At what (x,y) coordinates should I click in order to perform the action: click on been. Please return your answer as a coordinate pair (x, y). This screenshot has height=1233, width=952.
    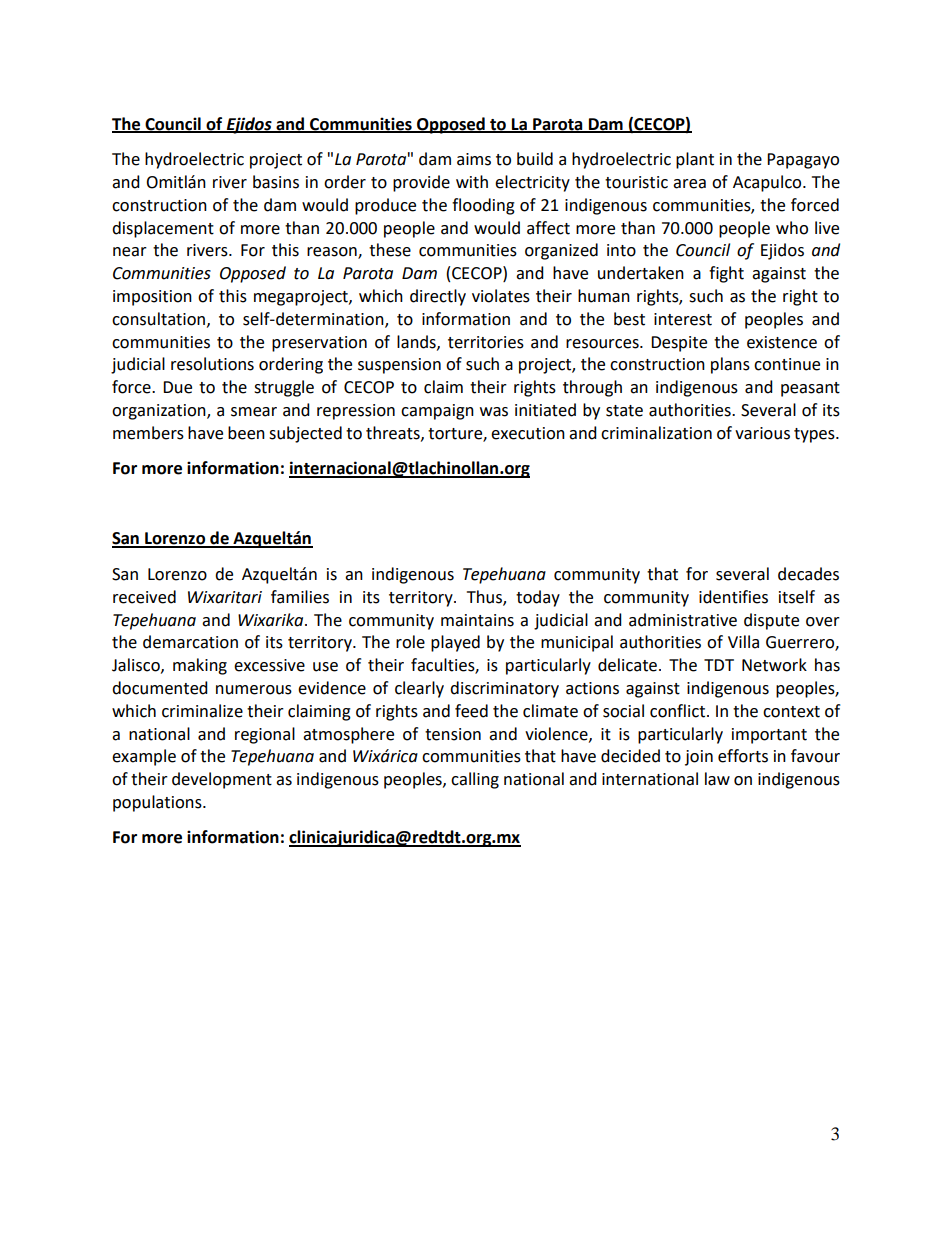
    Looking at the image, I should click on (246, 433).
